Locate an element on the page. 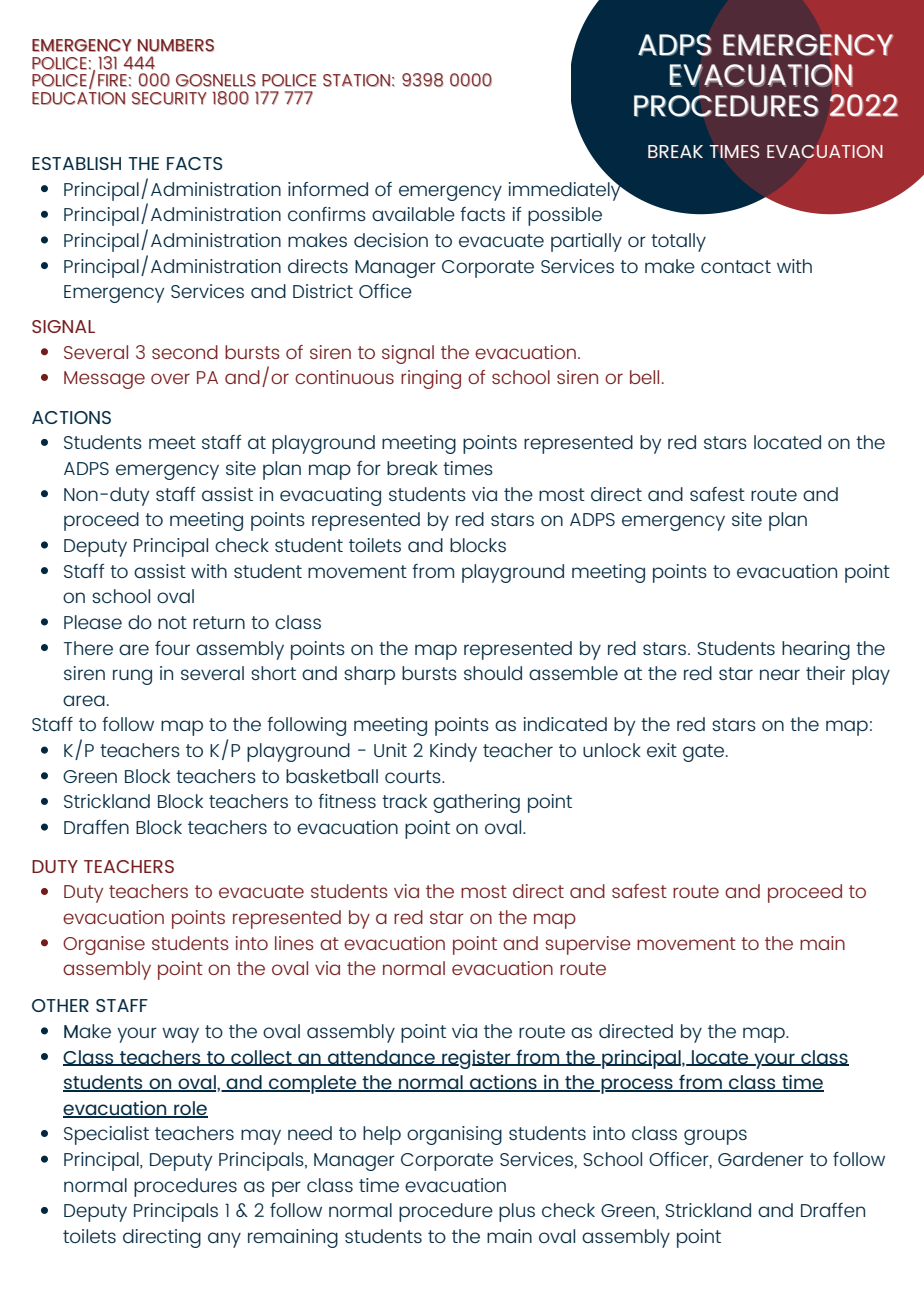  supervise is located at coordinates (588, 945).
